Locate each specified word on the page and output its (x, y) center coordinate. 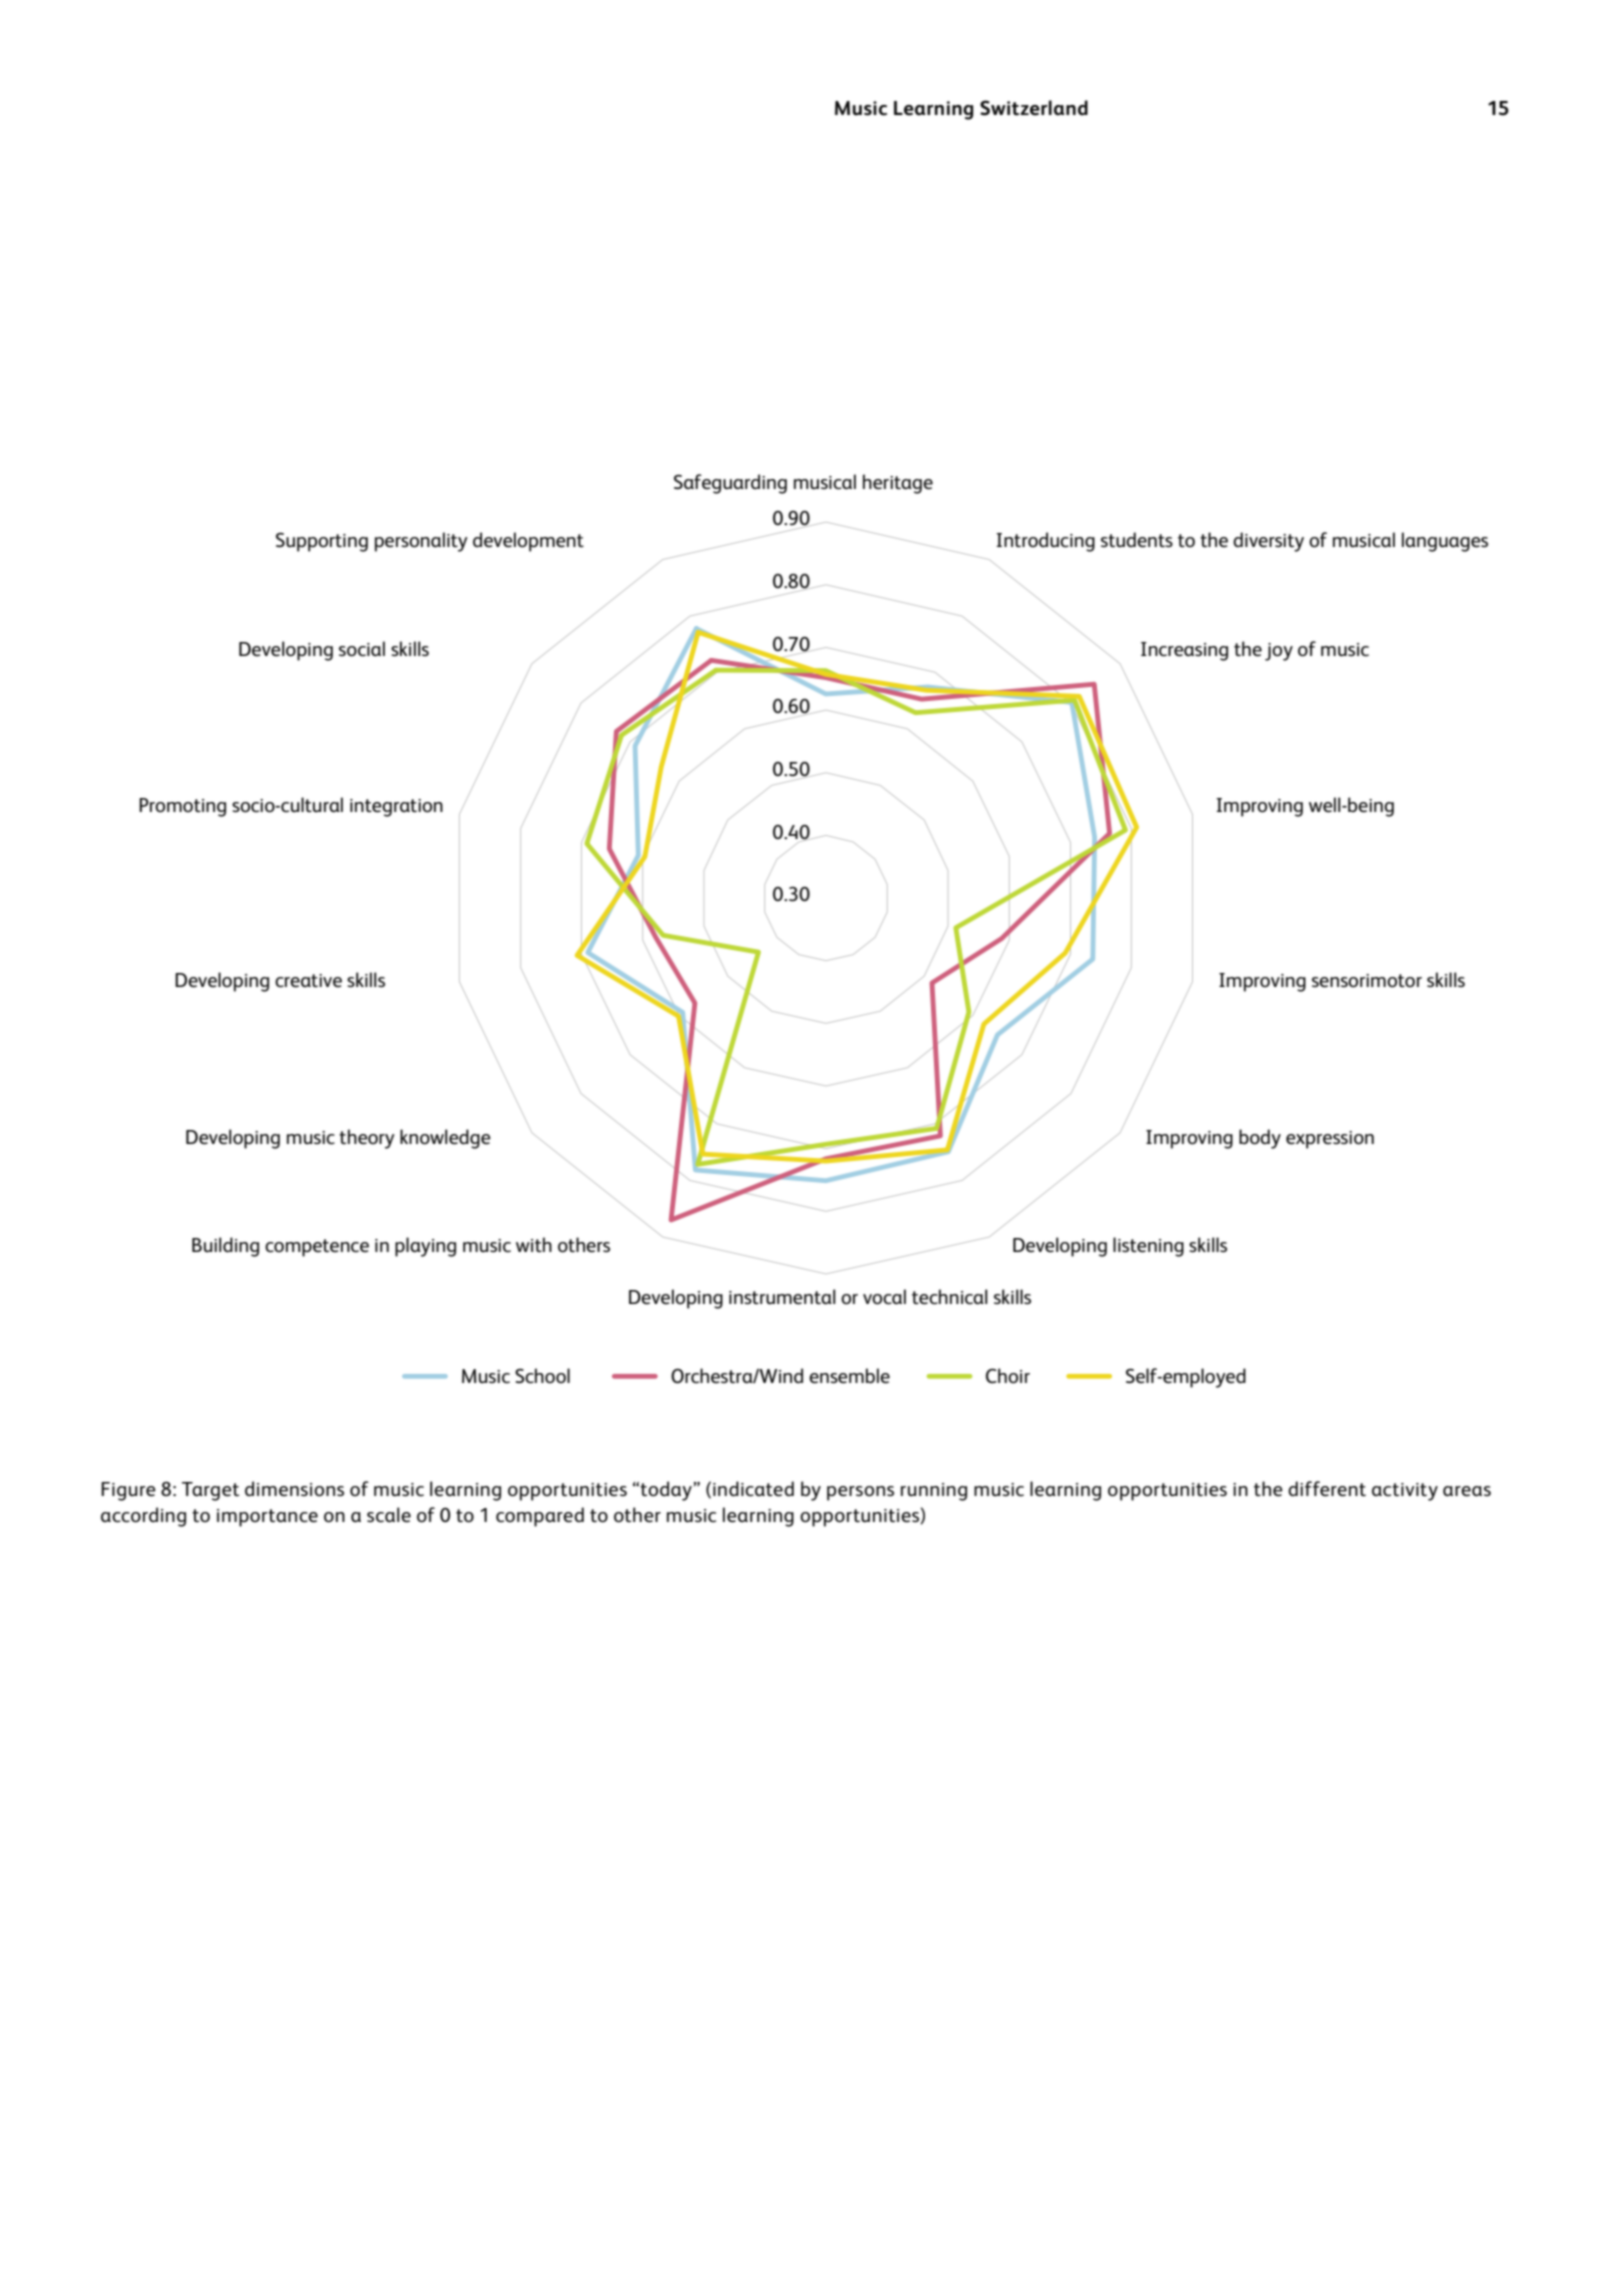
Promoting (182, 807)
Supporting (322, 542)
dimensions (294, 1489)
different (1327, 1489)
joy (1279, 652)
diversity (1268, 542)
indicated (753, 1489)
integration (396, 808)
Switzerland (1034, 108)
